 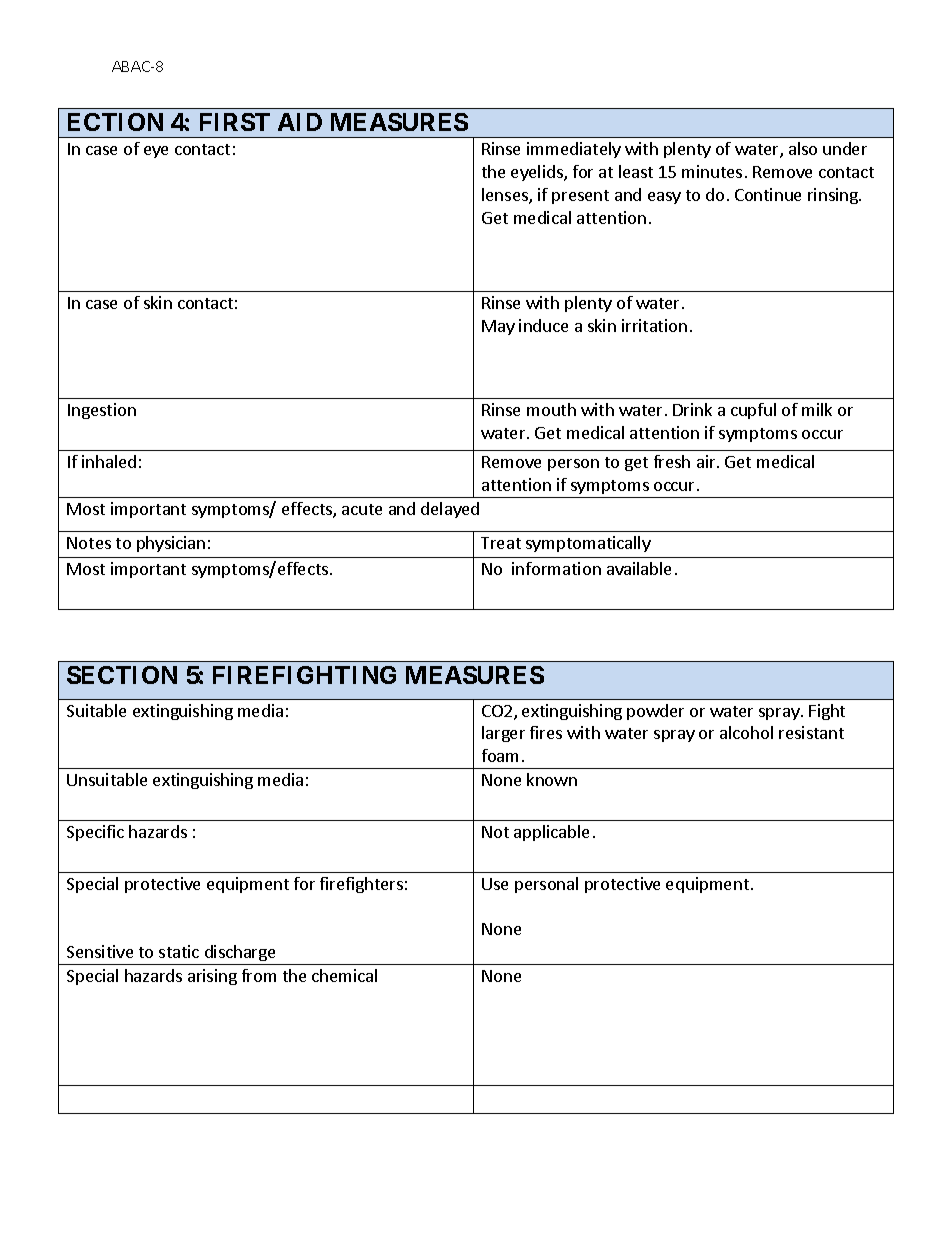 What do you see at coordinates (235, 122) in the screenshot?
I see `FIRST` at bounding box center [235, 122].
